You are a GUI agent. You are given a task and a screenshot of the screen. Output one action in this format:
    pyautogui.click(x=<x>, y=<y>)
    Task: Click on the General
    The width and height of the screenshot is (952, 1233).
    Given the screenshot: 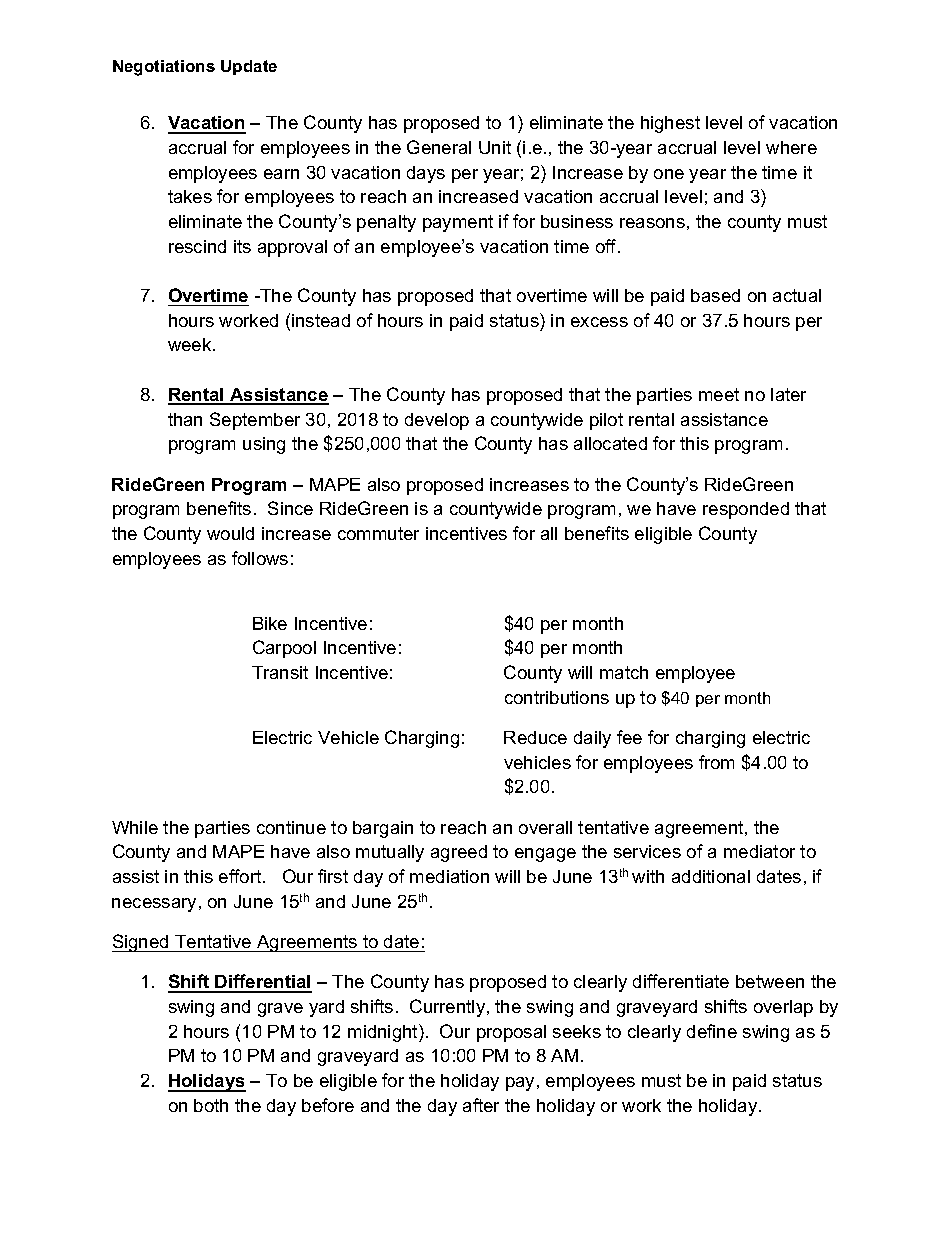 What is the action you would take?
    pyautogui.click(x=439, y=147)
